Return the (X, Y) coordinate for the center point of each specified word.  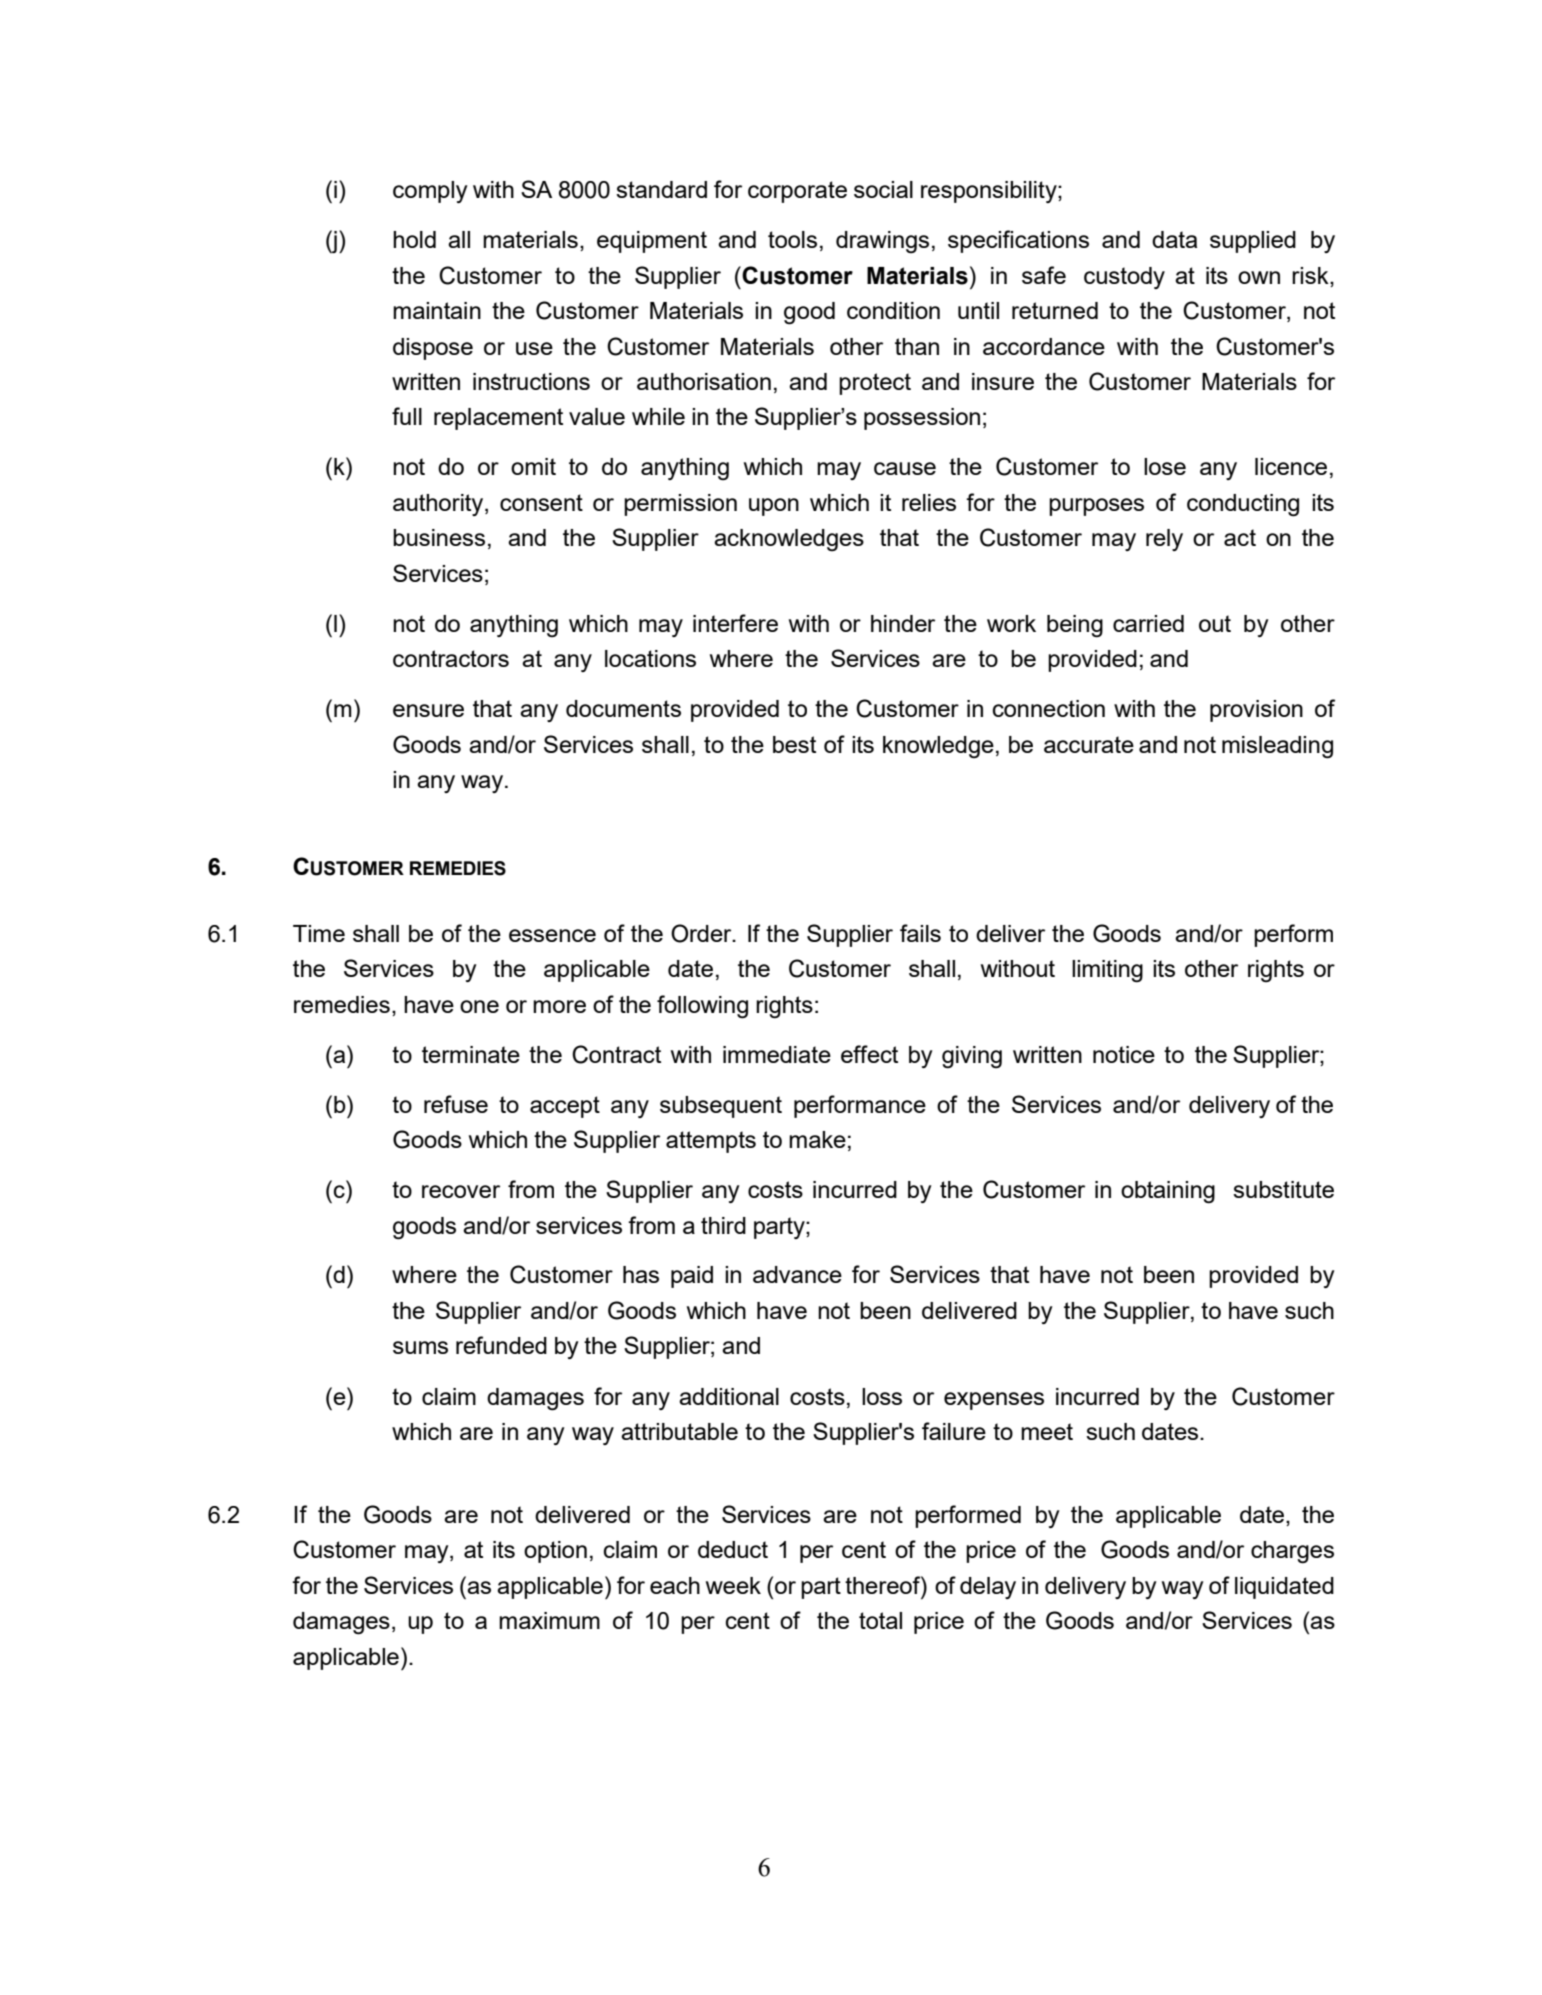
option (555, 1552)
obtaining (1168, 1192)
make (817, 1139)
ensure (428, 710)
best (794, 744)
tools (792, 239)
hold (414, 239)
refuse (456, 1104)
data (1174, 239)
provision (1256, 711)
